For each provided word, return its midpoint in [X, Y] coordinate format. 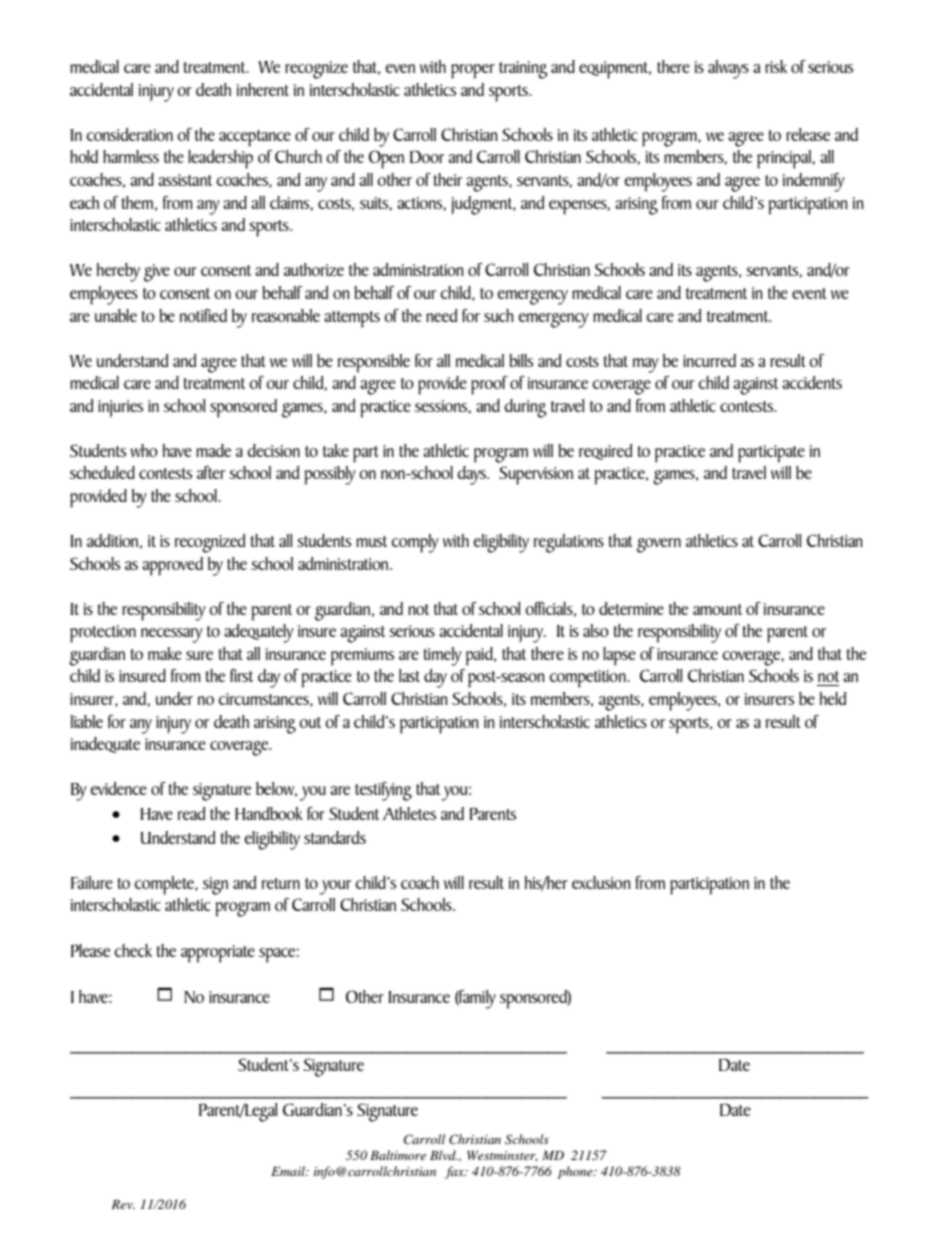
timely [442, 656]
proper [473, 71]
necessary [172, 635]
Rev [123, 1204]
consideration [129, 134]
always [728, 69]
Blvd [444, 1155]
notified [203, 315]
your [335, 887]
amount [717, 609]
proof [489, 385]
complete [165, 885]
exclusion [601, 882]
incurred [709, 360]
